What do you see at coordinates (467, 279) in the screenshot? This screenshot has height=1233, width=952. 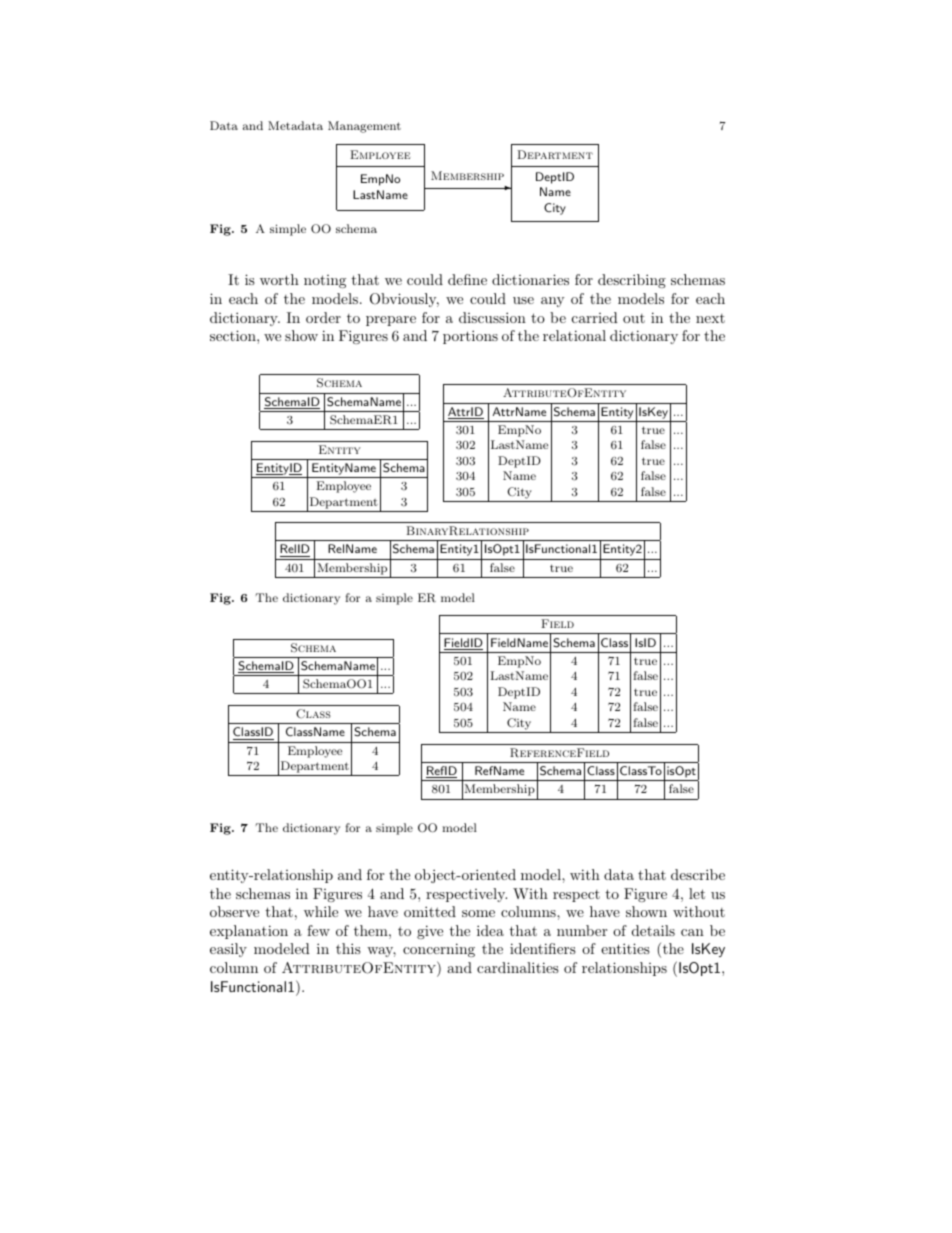 I see `define` at bounding box center [467, 279].
